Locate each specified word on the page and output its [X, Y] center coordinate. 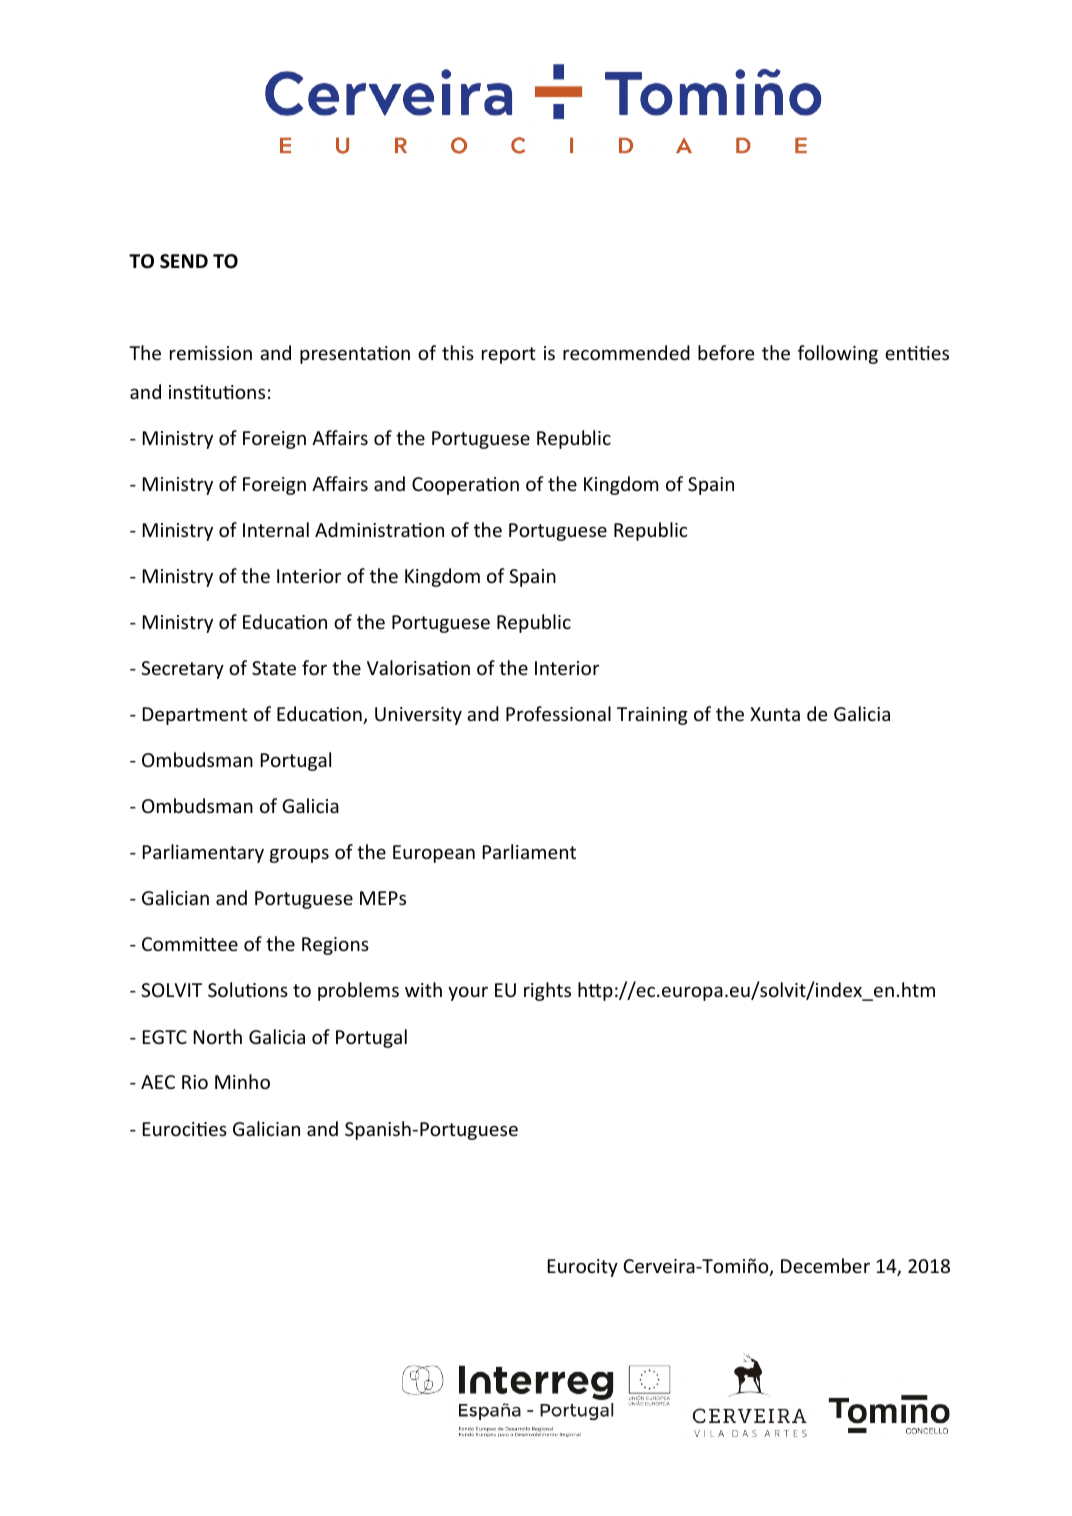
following [838, 354]
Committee [190, 944]
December [825, 1265]
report [509, 355]
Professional [558, 713]
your [468, 993]
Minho [242, 1081]
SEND [184, 261]
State [274, 668]
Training [652, 716]
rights [547, 991]
